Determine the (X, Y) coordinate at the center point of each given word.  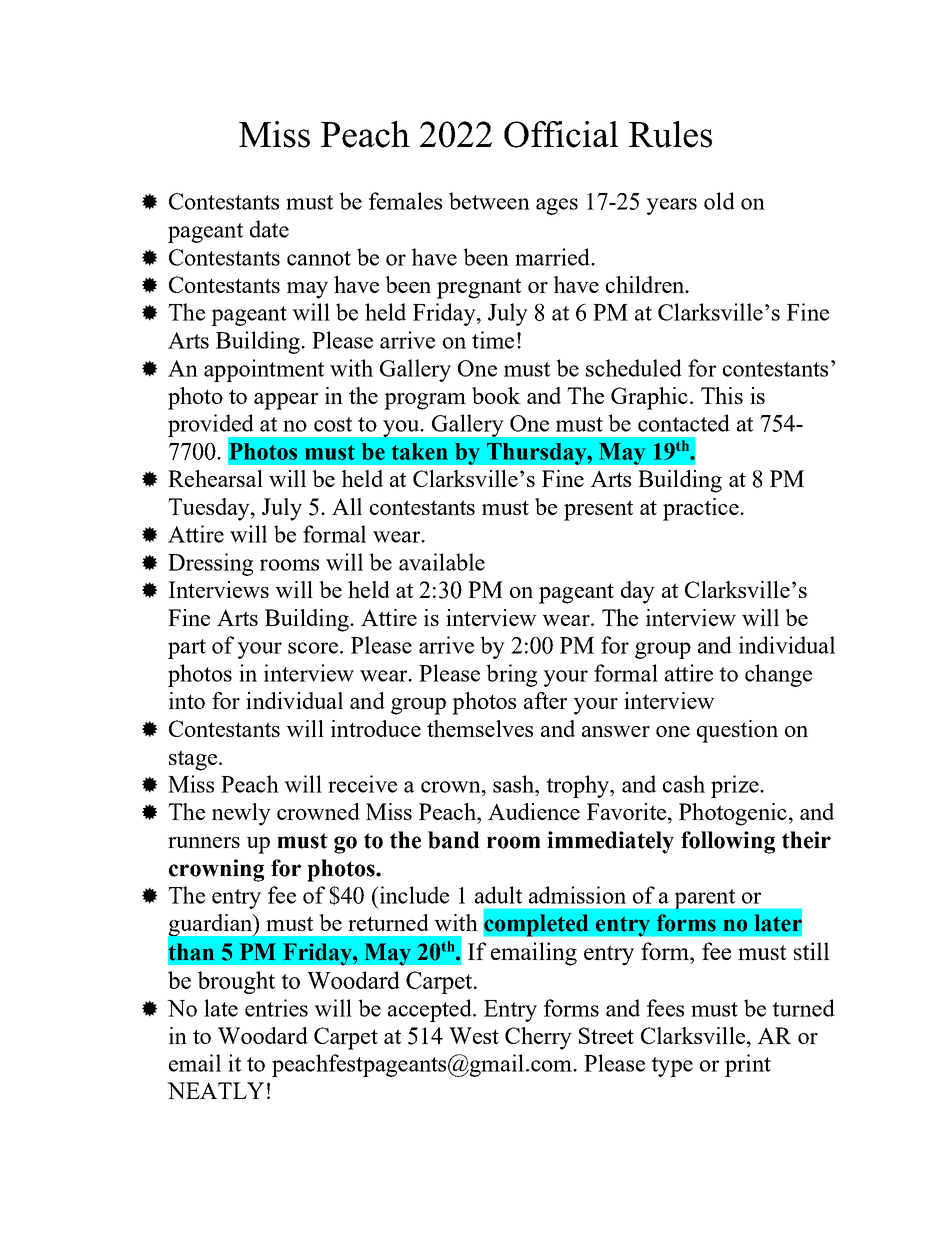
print (748, 1065)
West (474, 1035)
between (489, 201)
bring (511, 675)
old (719, 201)
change (778, 675)
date (269, 229)
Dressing (210, 564)
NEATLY (215, 1090)
